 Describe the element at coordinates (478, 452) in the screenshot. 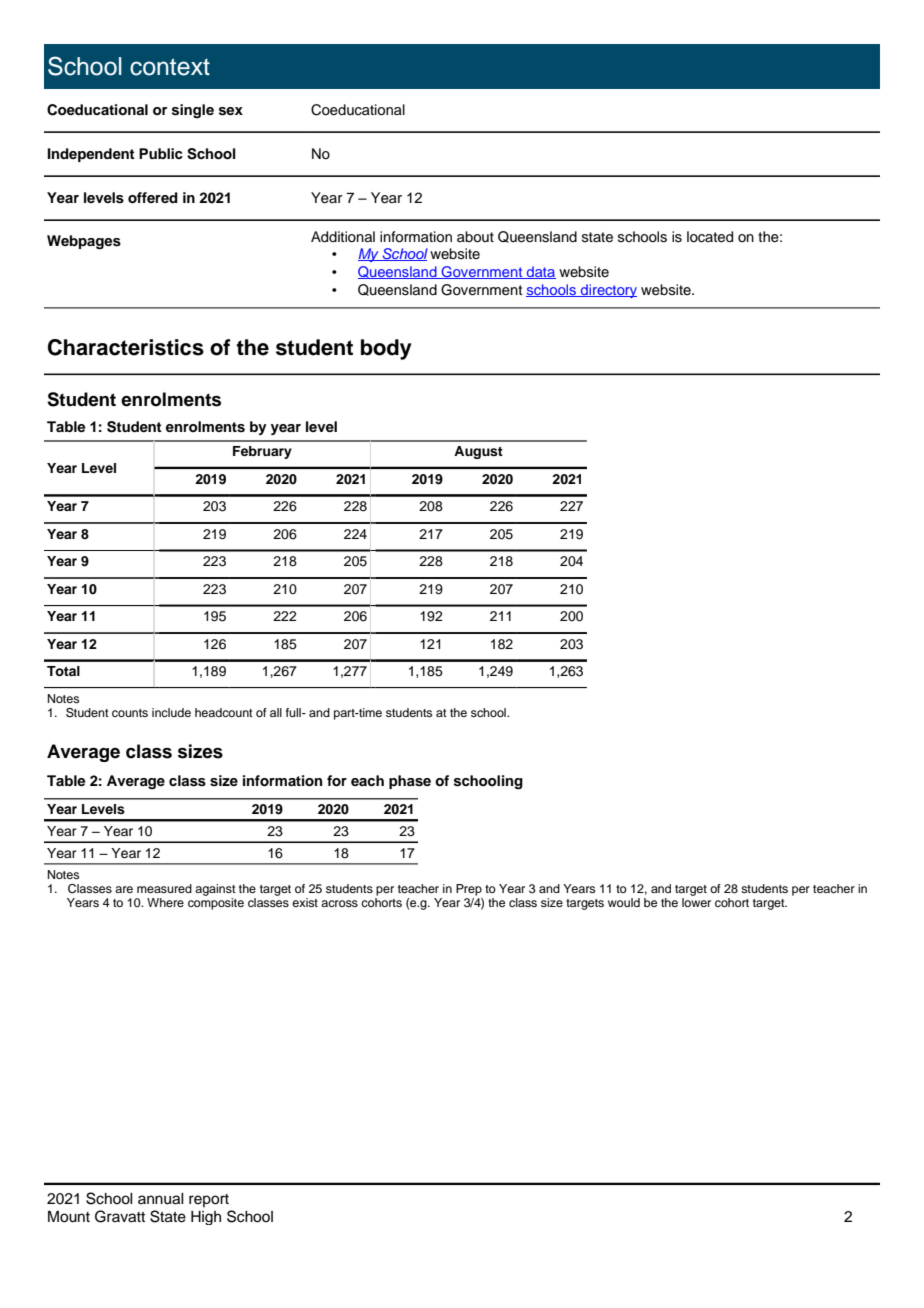

I see `August` at that location.
